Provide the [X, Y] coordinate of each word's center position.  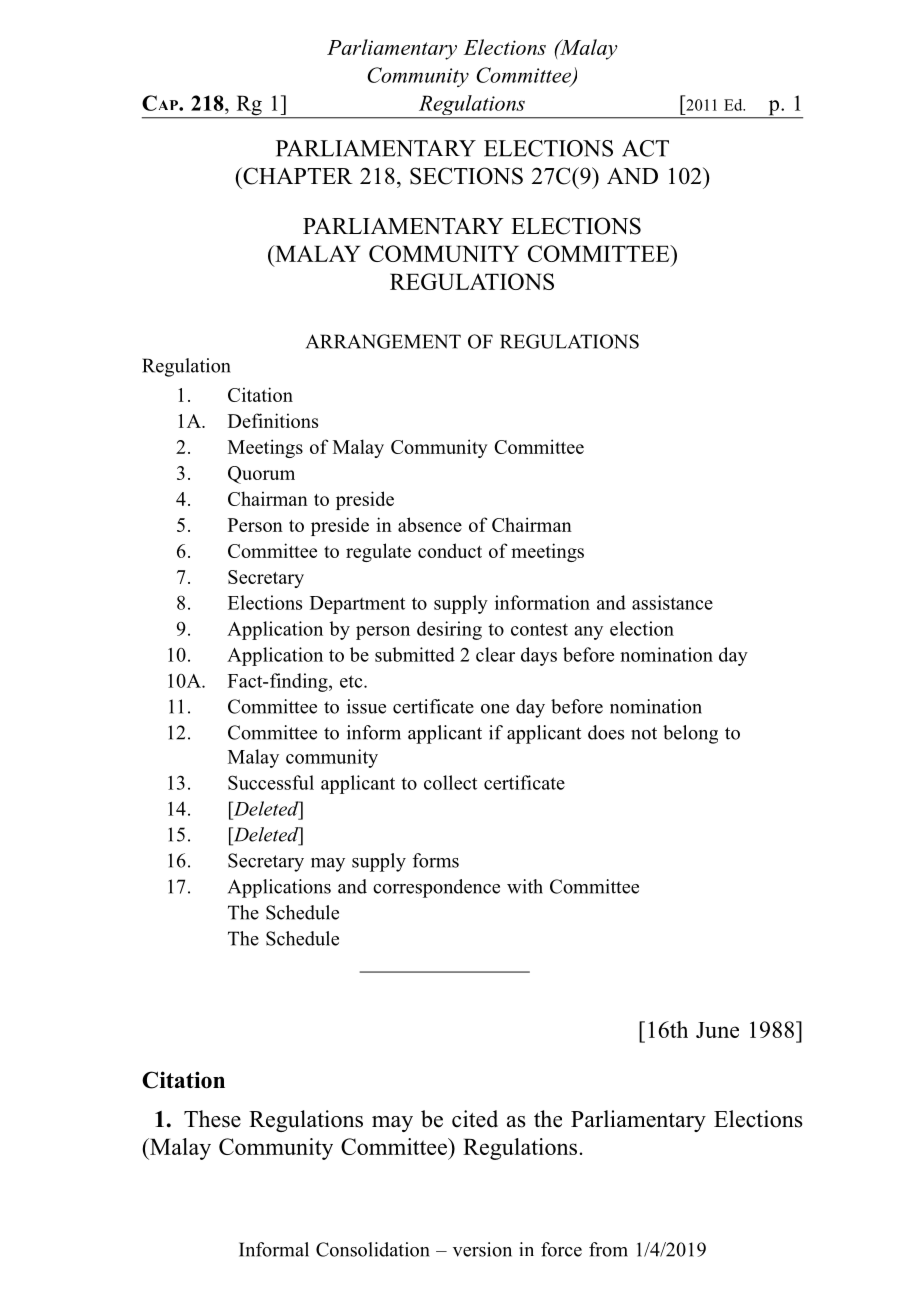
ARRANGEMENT [383, 341]
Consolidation [373, 1249]
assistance [672, 602]
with [525, 886]
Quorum [261, 475]
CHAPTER [297, 176]
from [608, 1249]
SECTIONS [466, 176]
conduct [450, 550]
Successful [271, 782]
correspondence [436, 888]
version [482, 1249]
